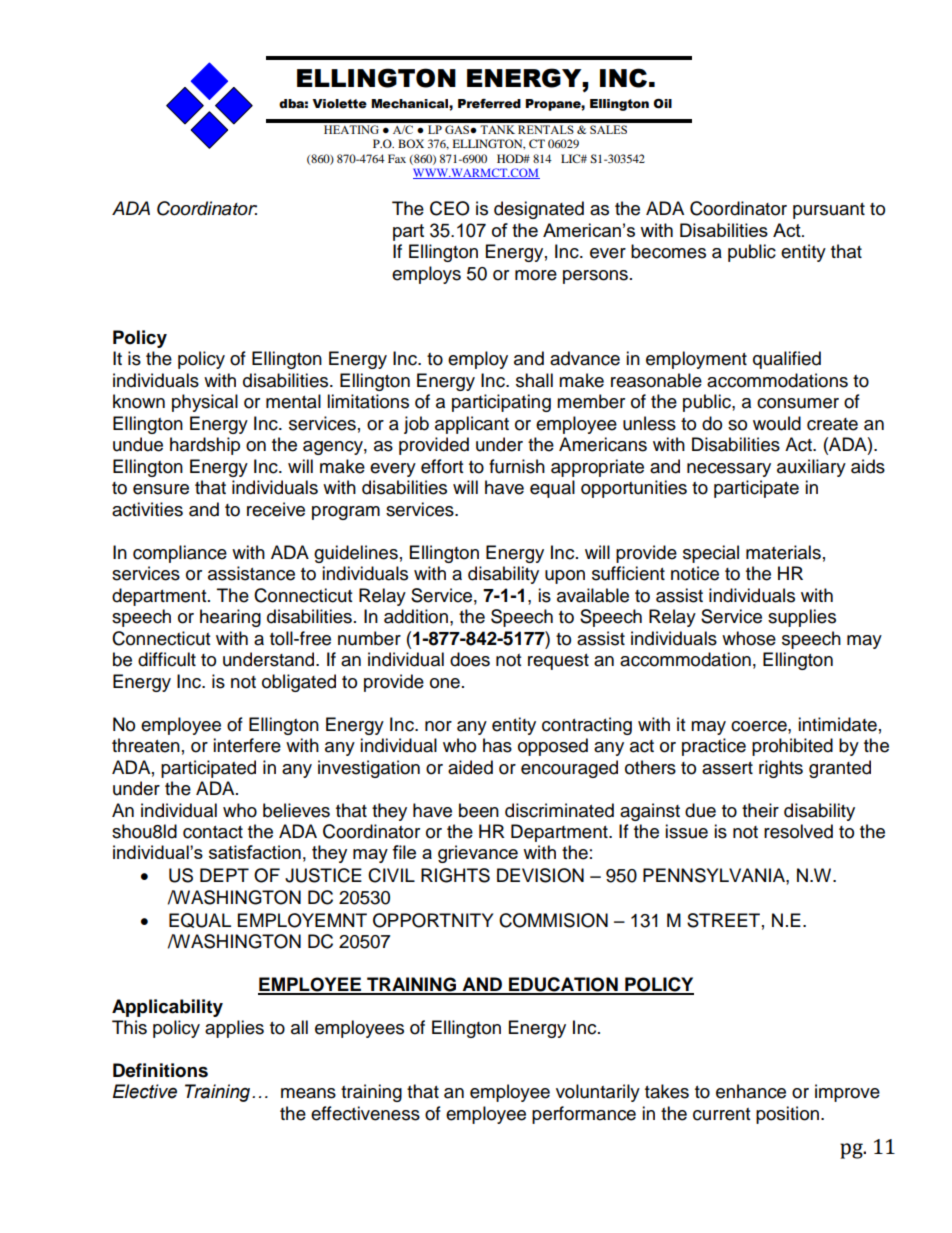 Image resolution: width=952 pixels, height=1233 pixels. I want to click on hearing, so click(230, 618).
